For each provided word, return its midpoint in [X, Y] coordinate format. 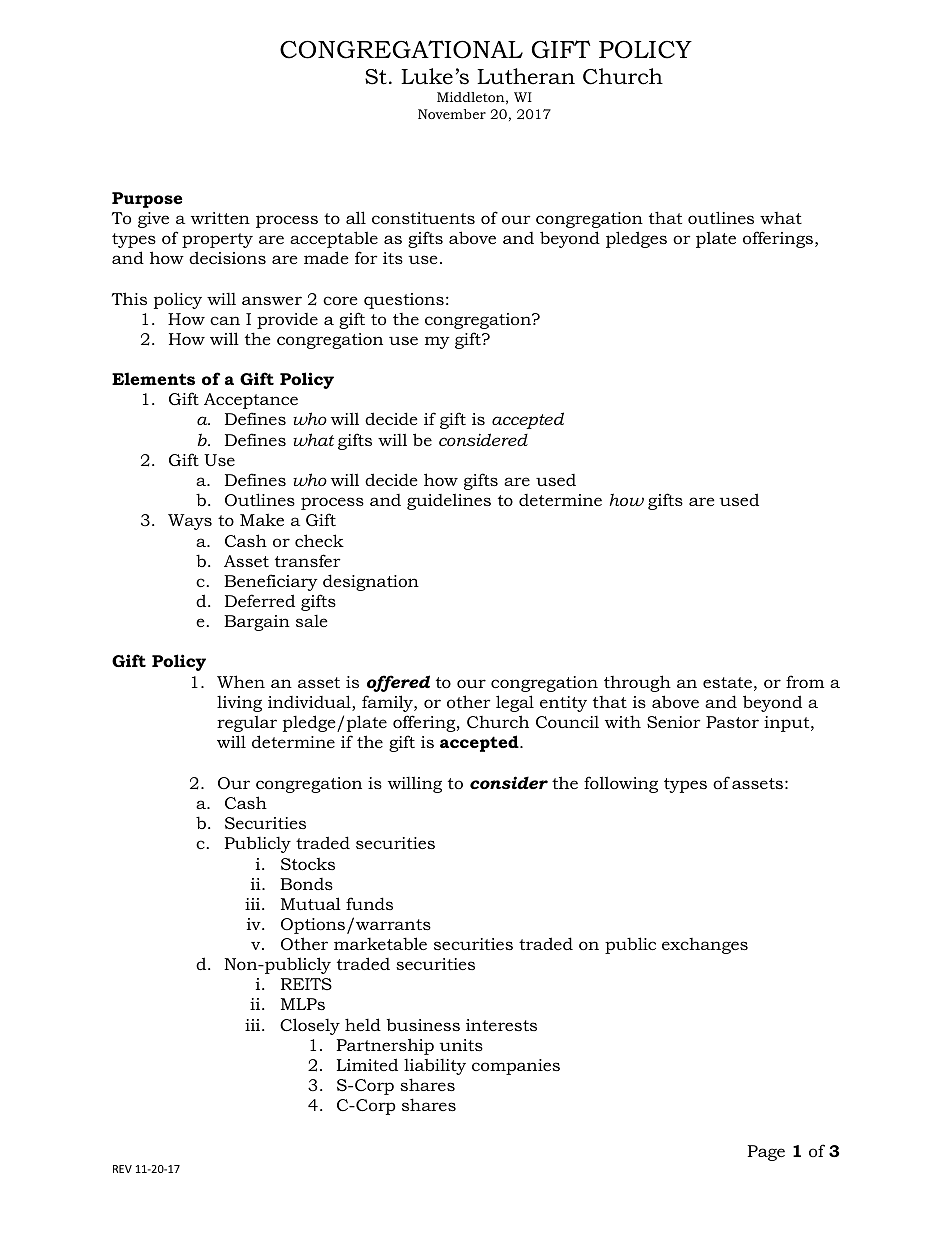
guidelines [449, 501]
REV [122, 1169]
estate [727, 682]
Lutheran [526, 76]
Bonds [306, 884]
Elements [153, 378]
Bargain [257, 623]
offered [398, 683]
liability [435, 1067]
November [452, 114]
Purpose [147, 200]
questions [404, 301]
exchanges [705, 946]
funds [369, 903]
